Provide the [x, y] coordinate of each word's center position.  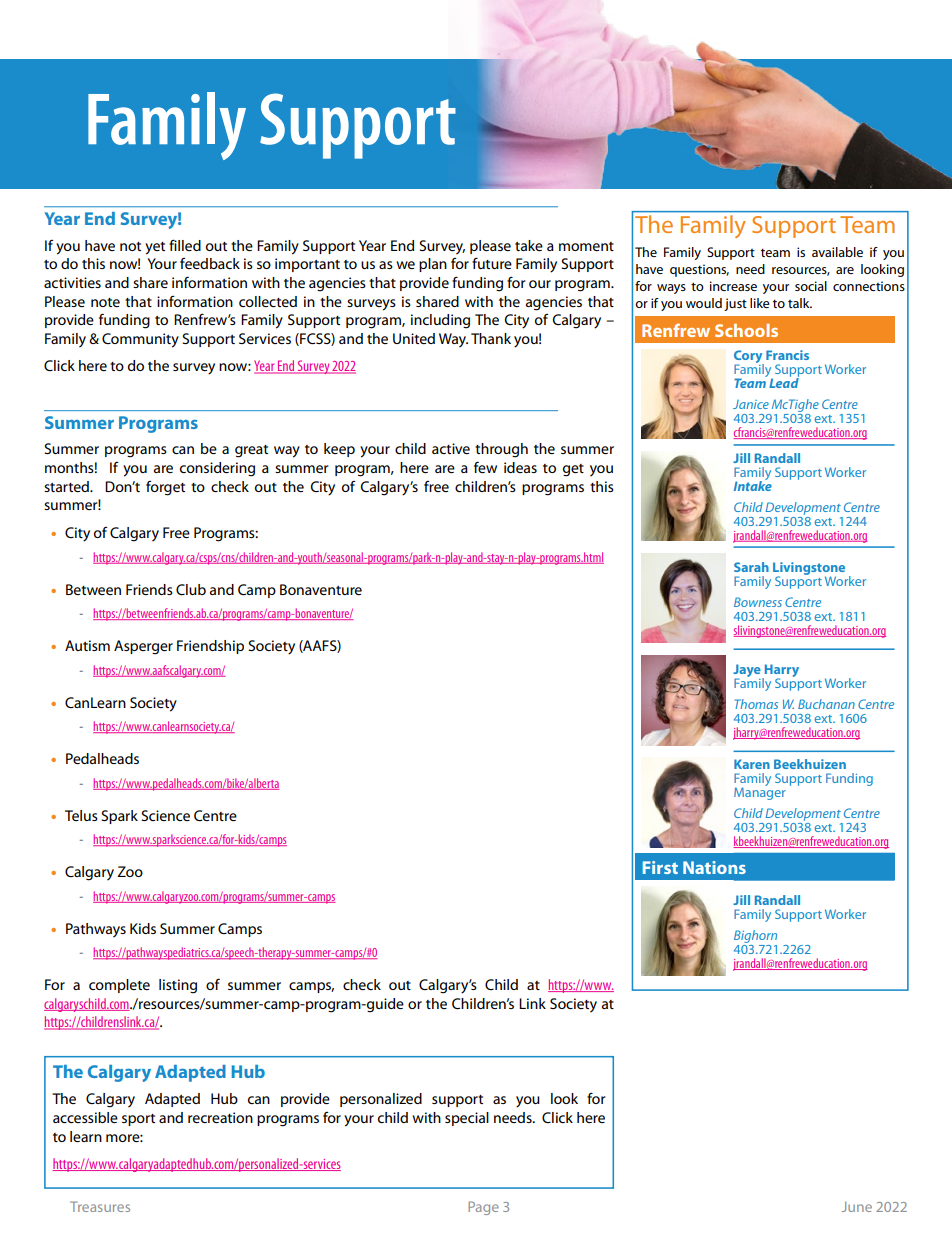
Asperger [143, 647]
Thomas [756, 704]
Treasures [100, 1206]
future [492, 263]
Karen [752, 764]
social [811, 286]
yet [155, 248]
